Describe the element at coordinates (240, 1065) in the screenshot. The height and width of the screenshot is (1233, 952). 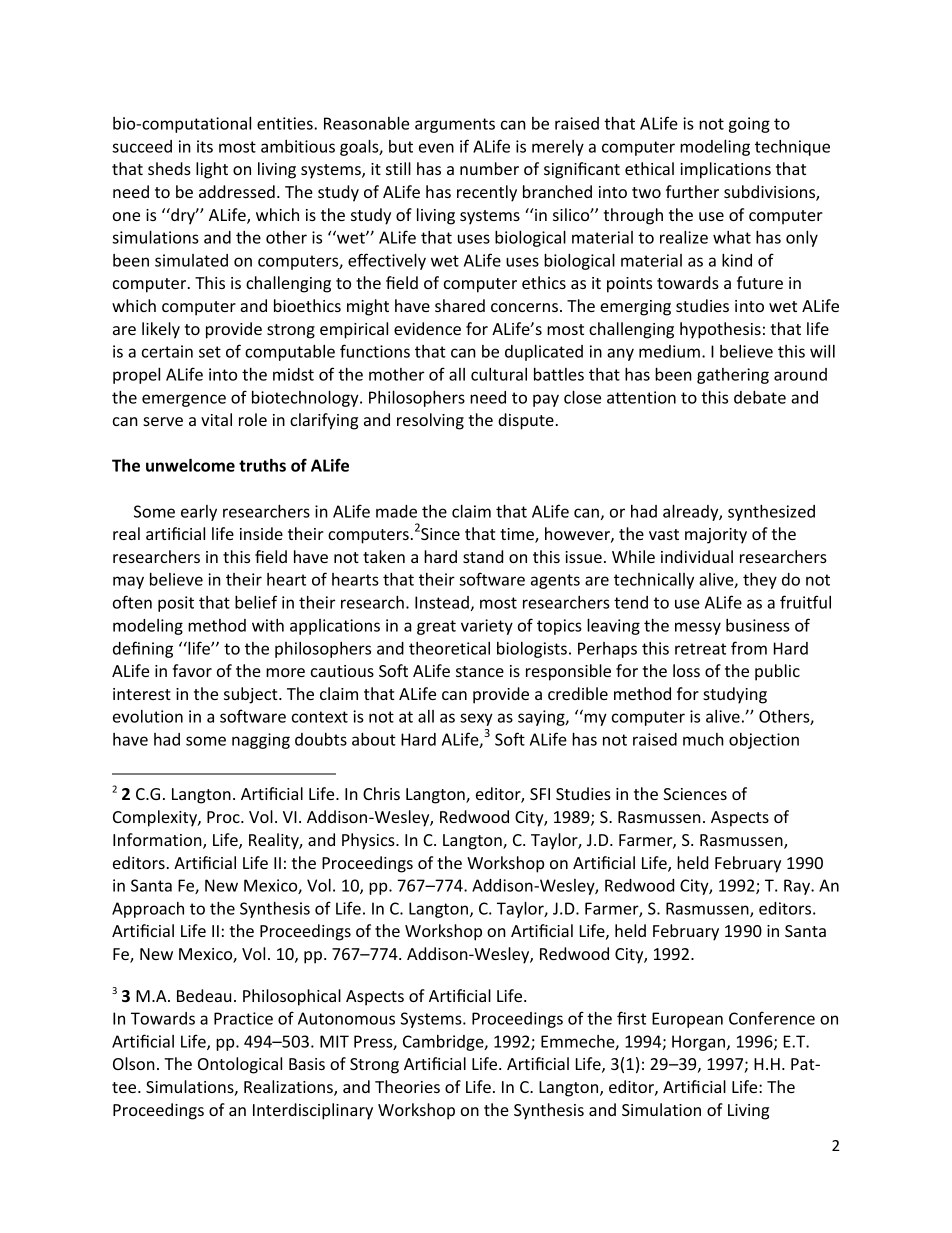
I see `Ontological` at that location.
